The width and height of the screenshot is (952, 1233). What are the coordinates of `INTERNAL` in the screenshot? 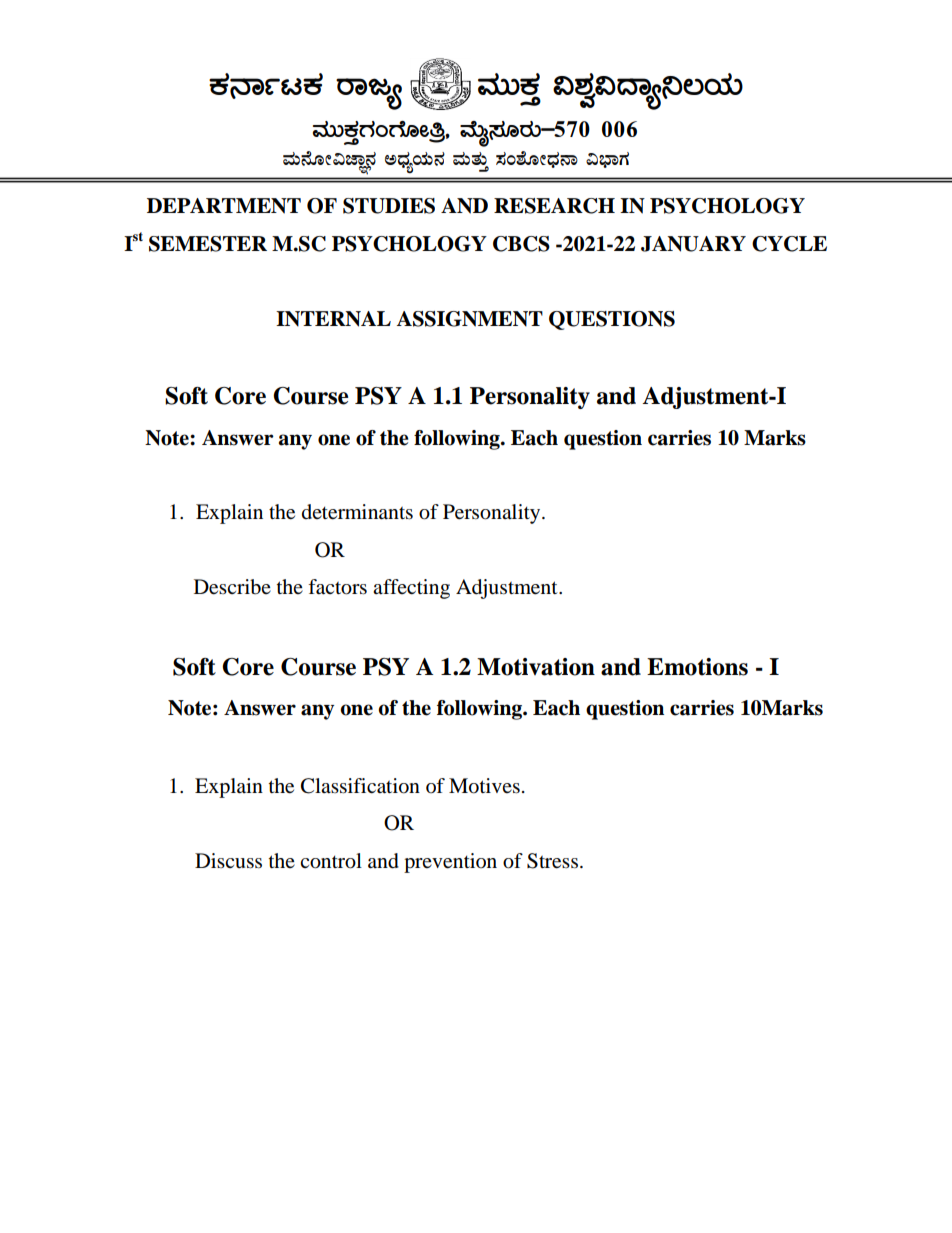 It's located at (333, 319).
